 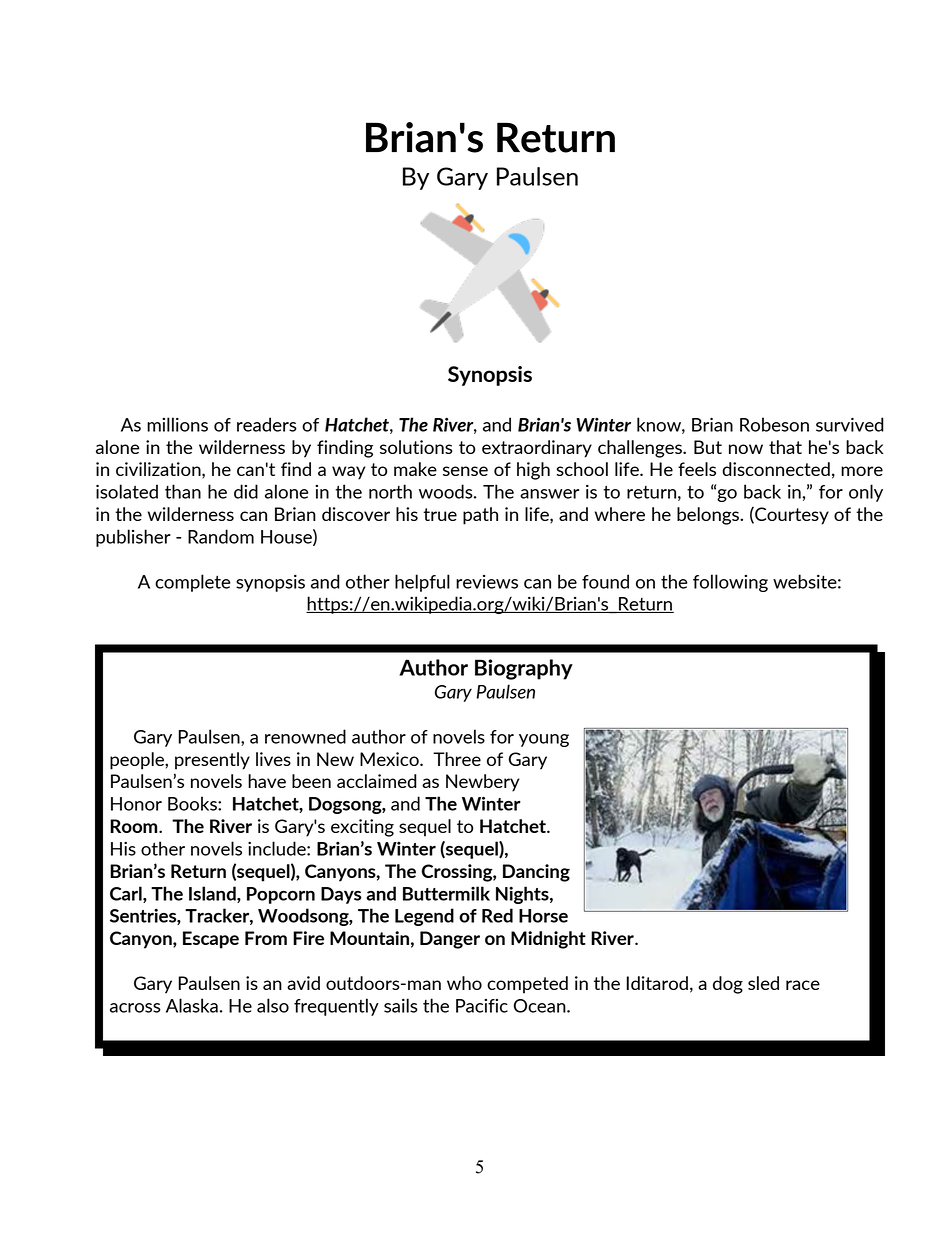 What do you see at coordinates (177, 424) in the screenshot?
I see `millions` at bounding box center [177, 424].
